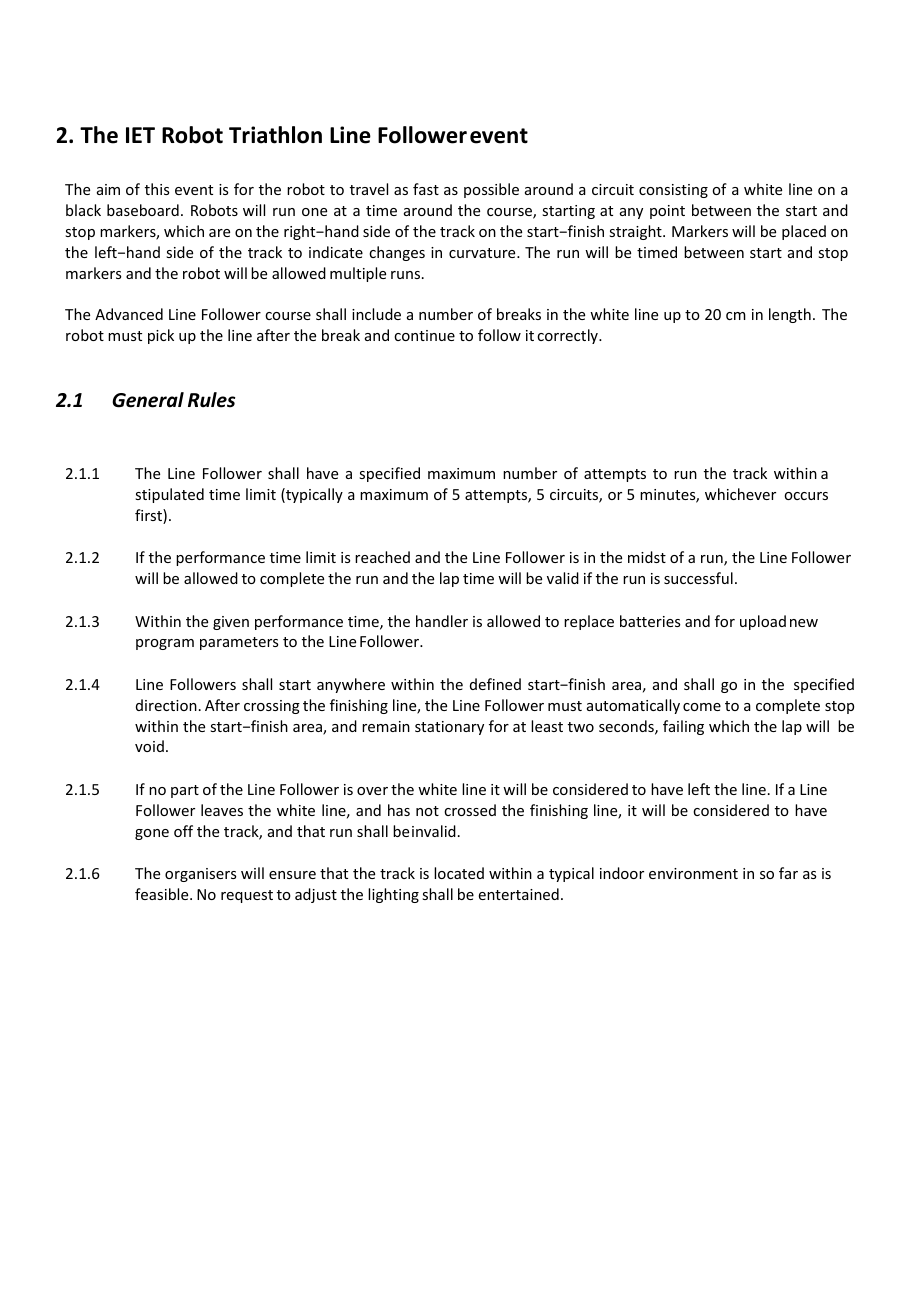 This document has height=1310, width=924. What do you see at coordinates (673, 191) in the document?
I see `consisting` at bounding box center [673, 191].
